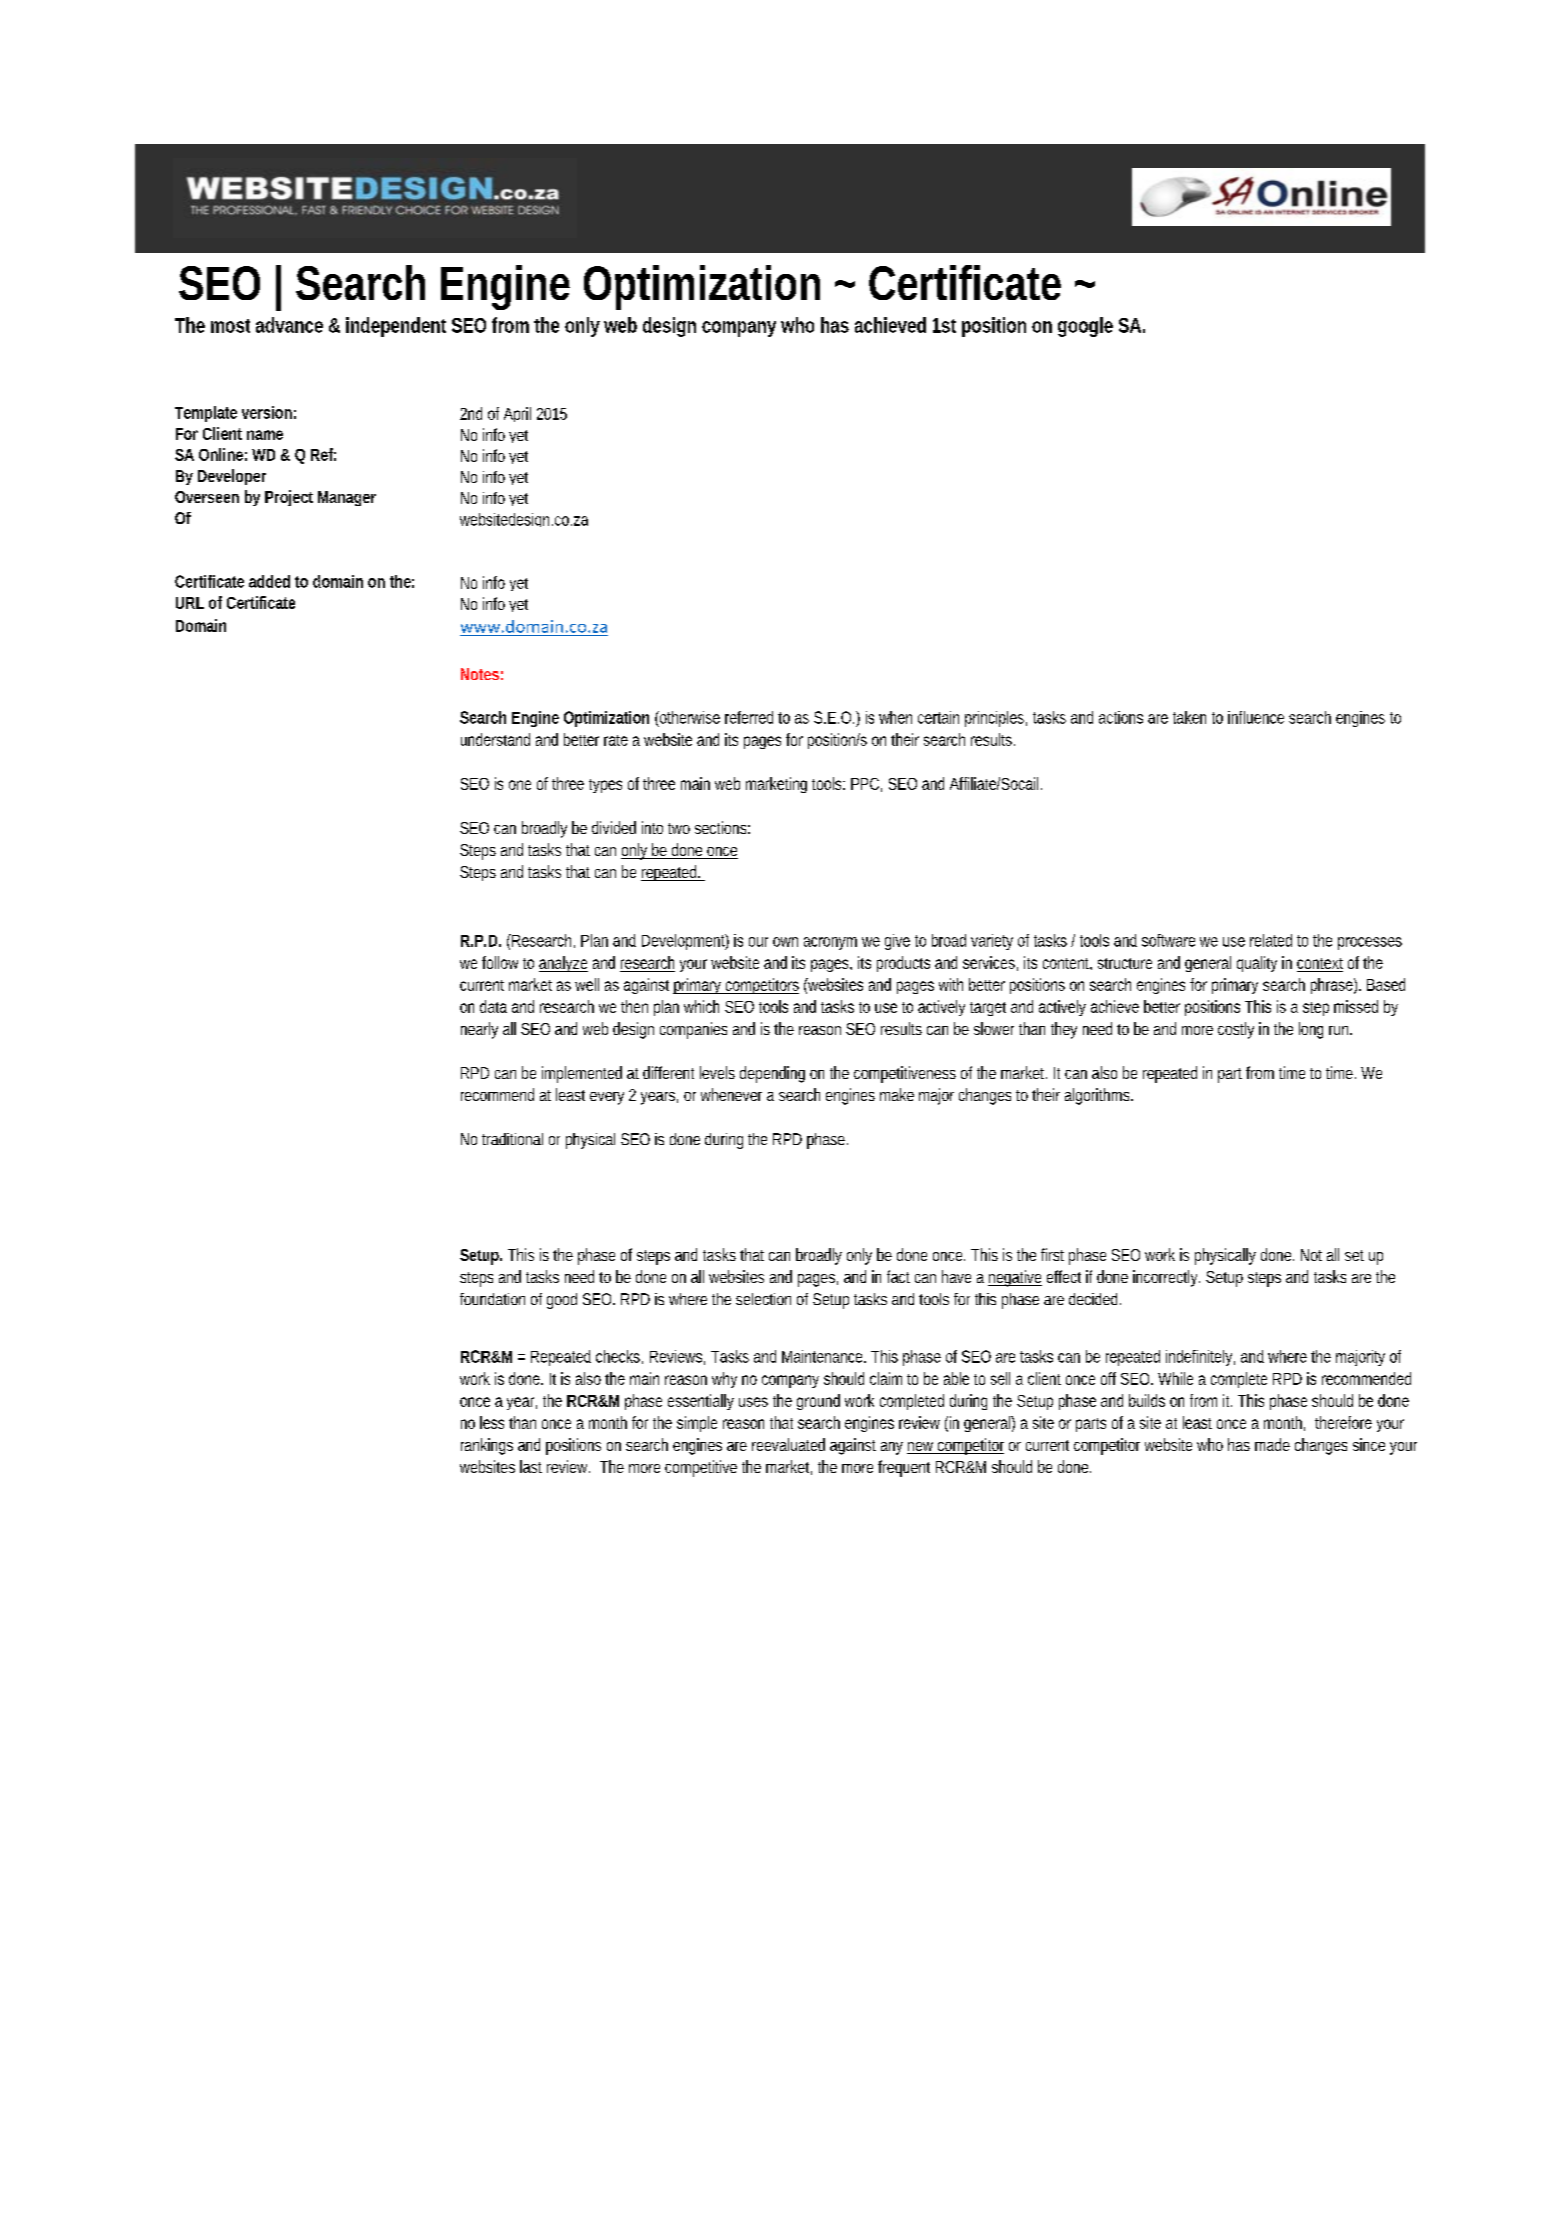 This screenshot has width=1564, height=2213. I want to click on April, so click(517, 414).
